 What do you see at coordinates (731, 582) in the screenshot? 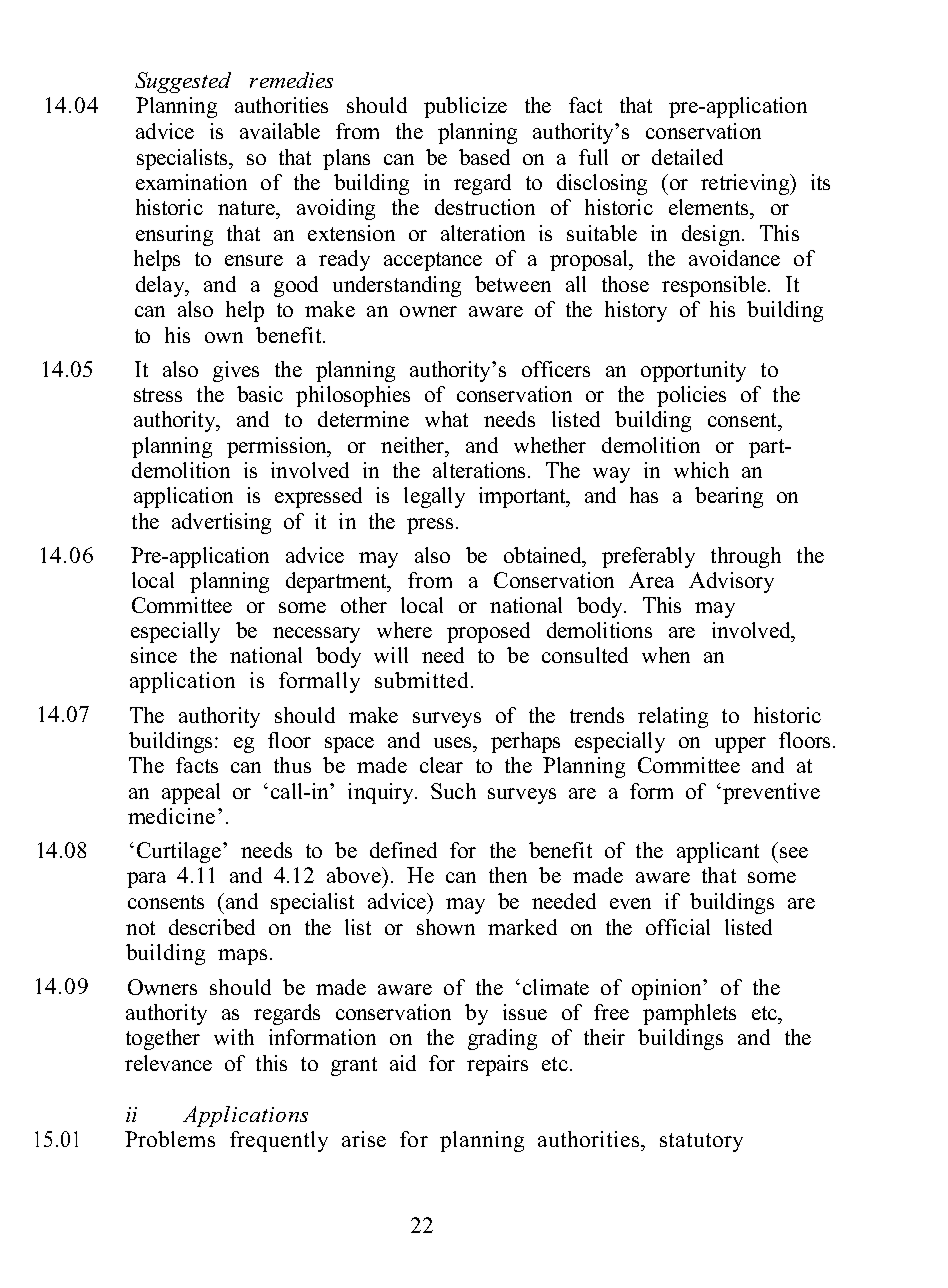
I see `Advisory` at bounding box center [731, 582].
